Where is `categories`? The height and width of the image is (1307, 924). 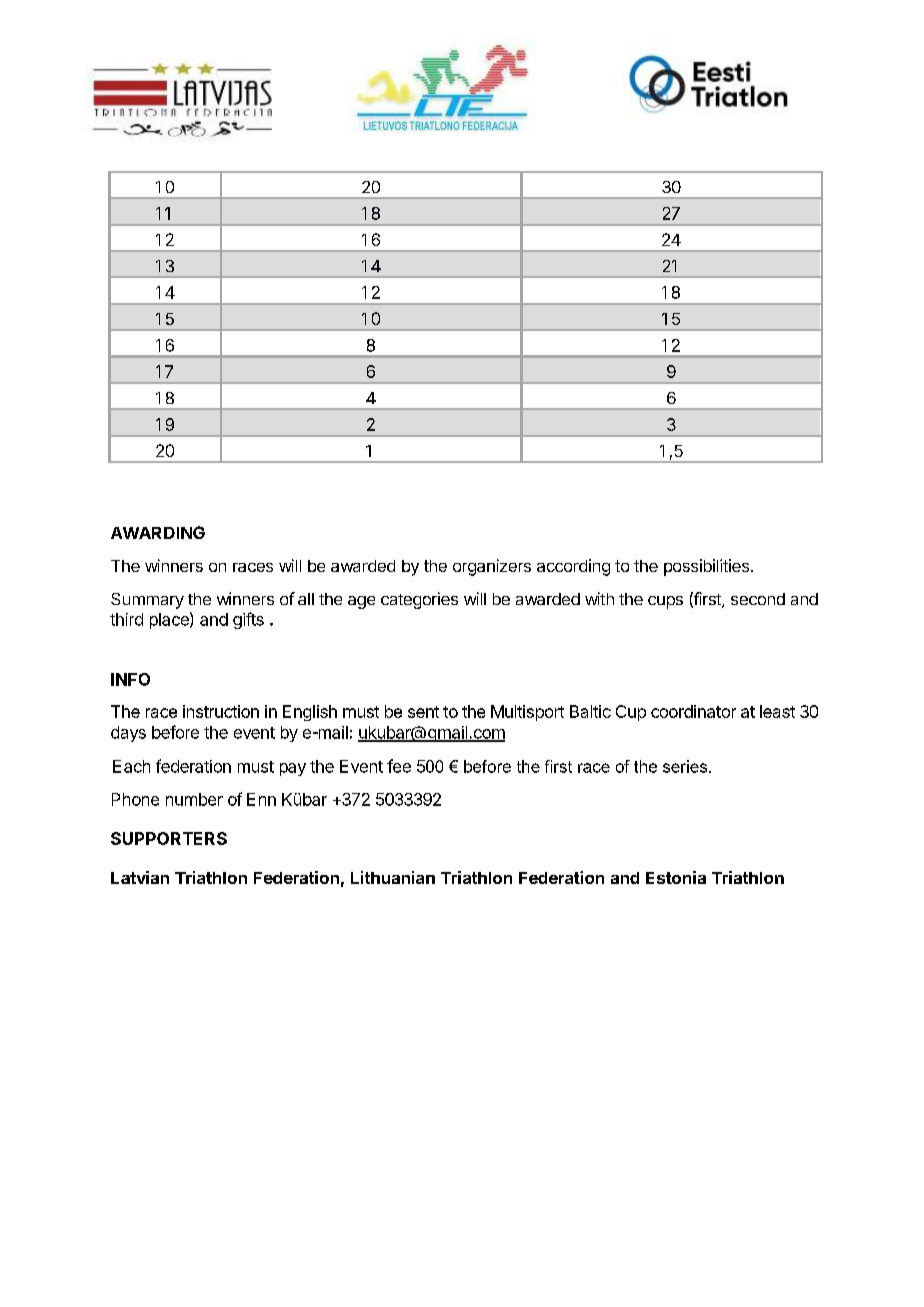
categories is located at coordinates (419, 600).
